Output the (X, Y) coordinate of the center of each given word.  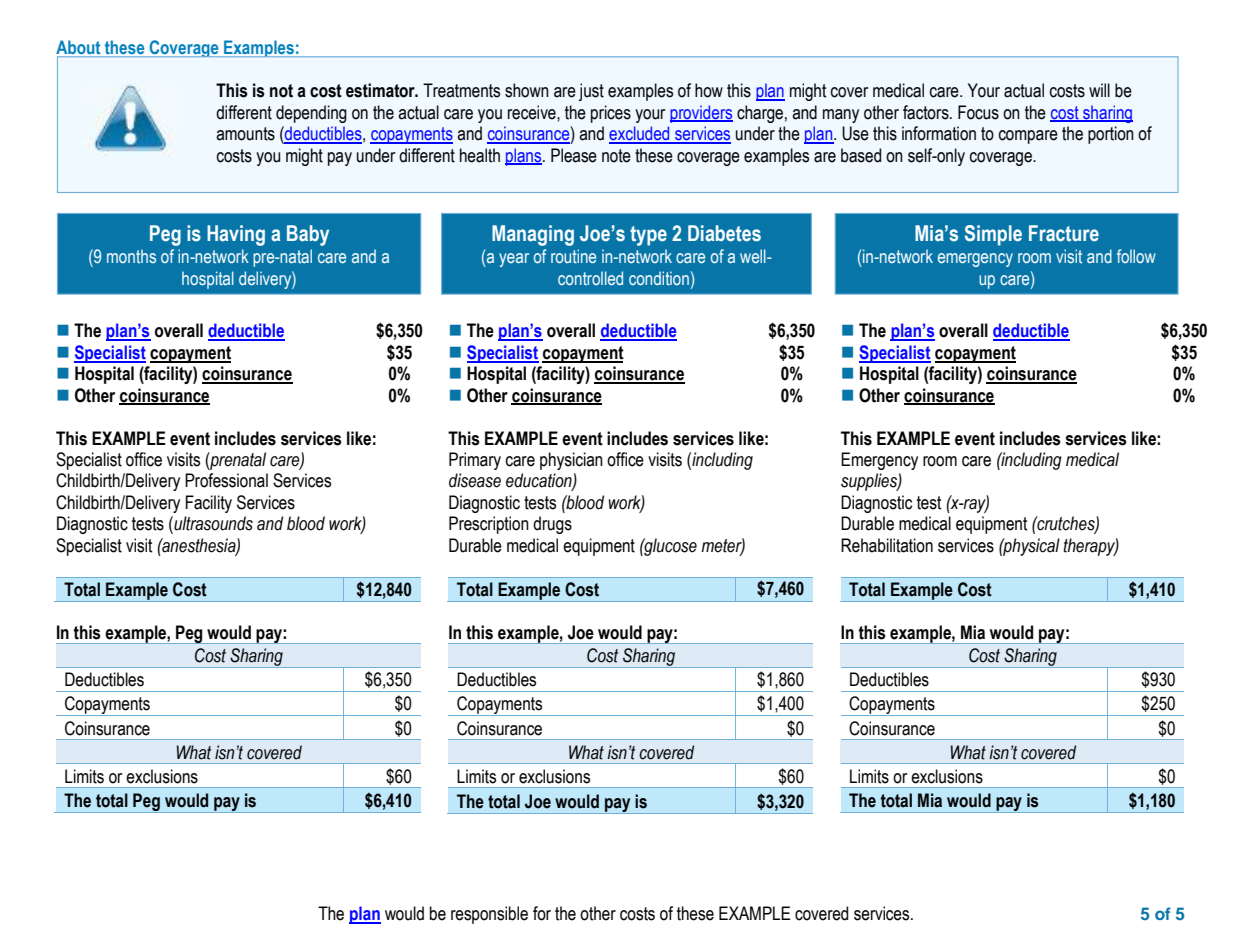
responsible (489, 915)
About (79, 48)
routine (573, 256)
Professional (226, 480)
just (591, 92)
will (1099, 90)
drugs (552, 525)
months (131, 256)
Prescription (489, 525)
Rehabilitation (887, 545)
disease (475, 480)
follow (1136, 256)
